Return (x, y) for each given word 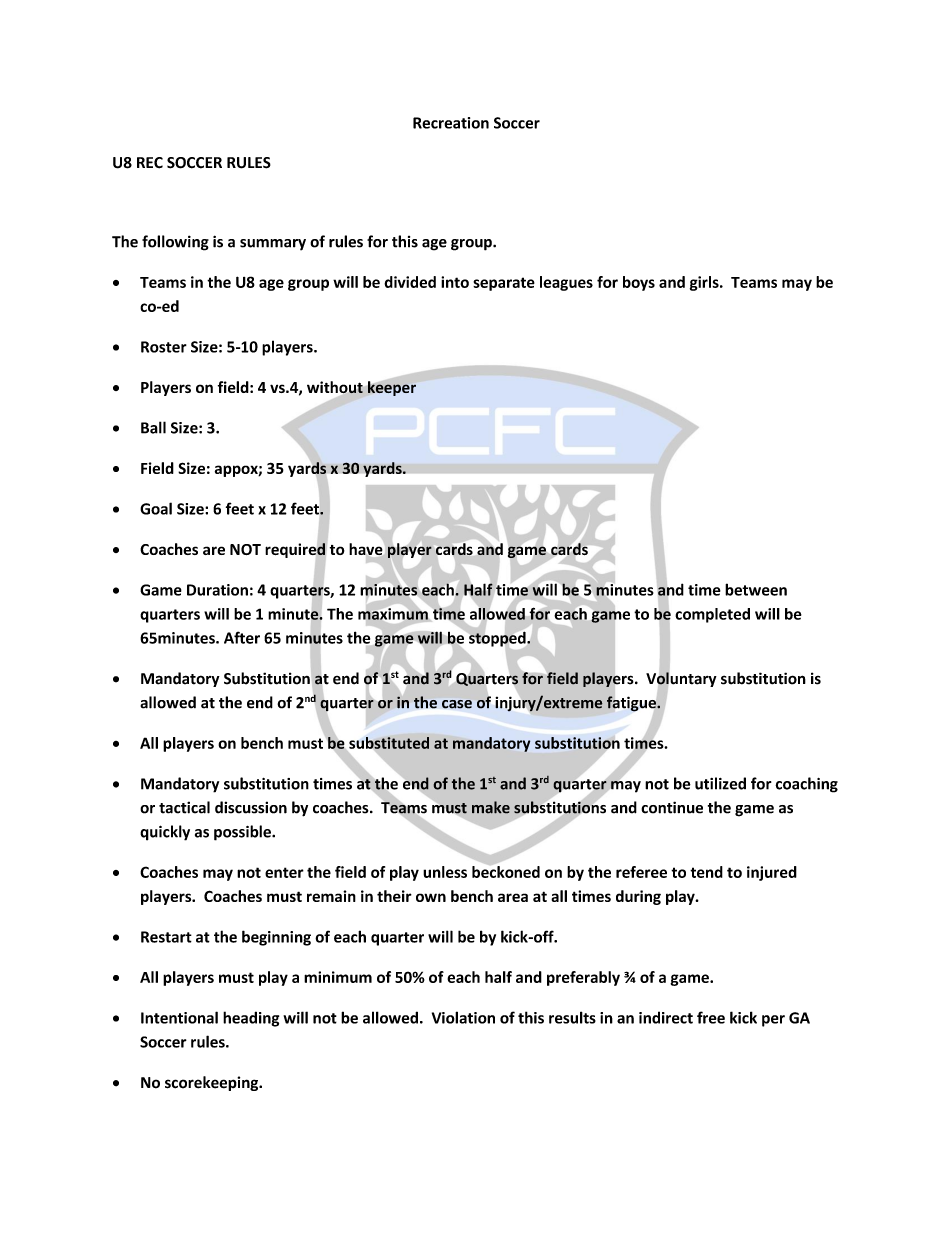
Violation (463, 1017)
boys (639, 283)
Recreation (451, 123)
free (711, 1017)
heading (251, 1019)
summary (273, 245)
